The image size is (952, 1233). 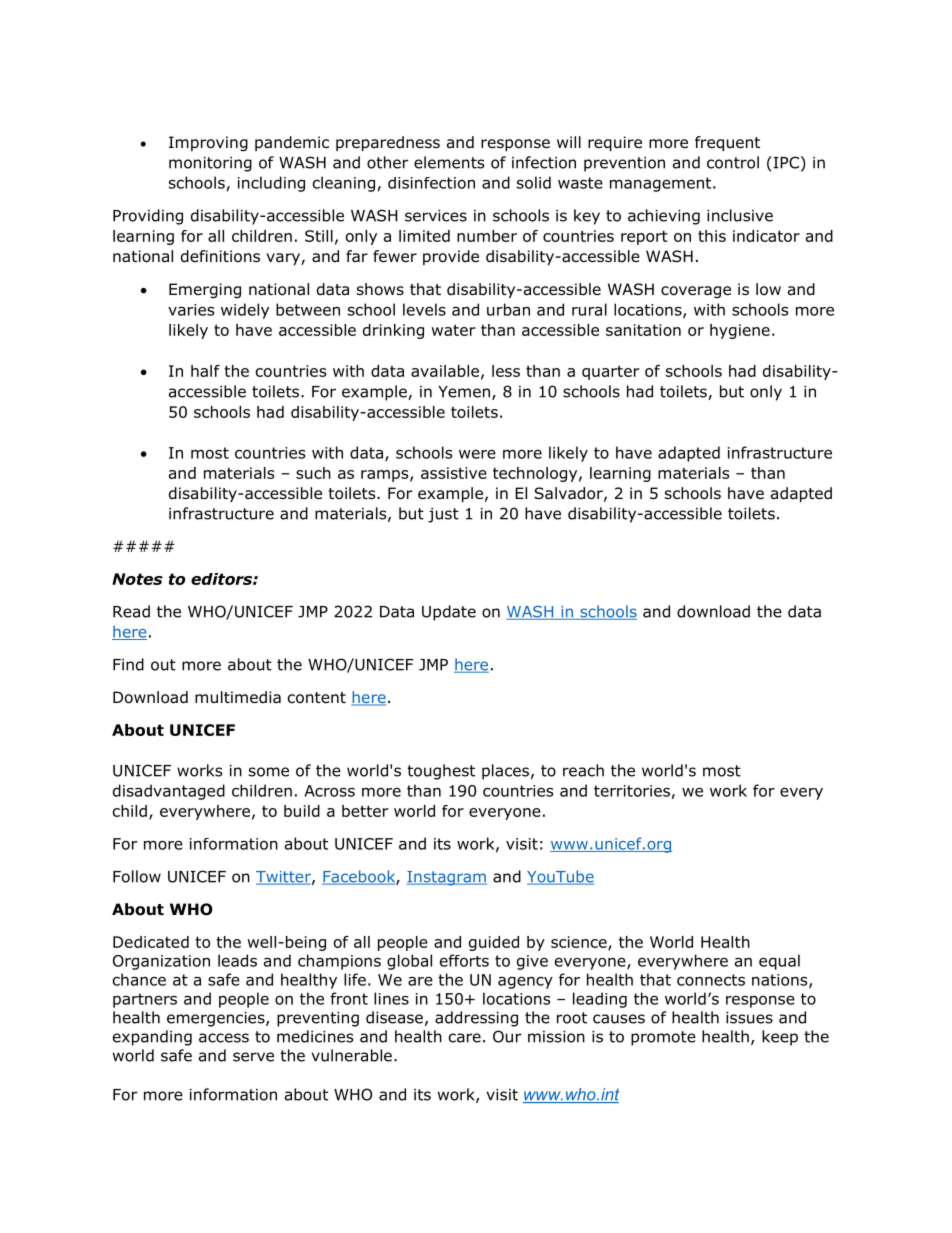 I want to click on monitoring, so click(x=210, y=164).
